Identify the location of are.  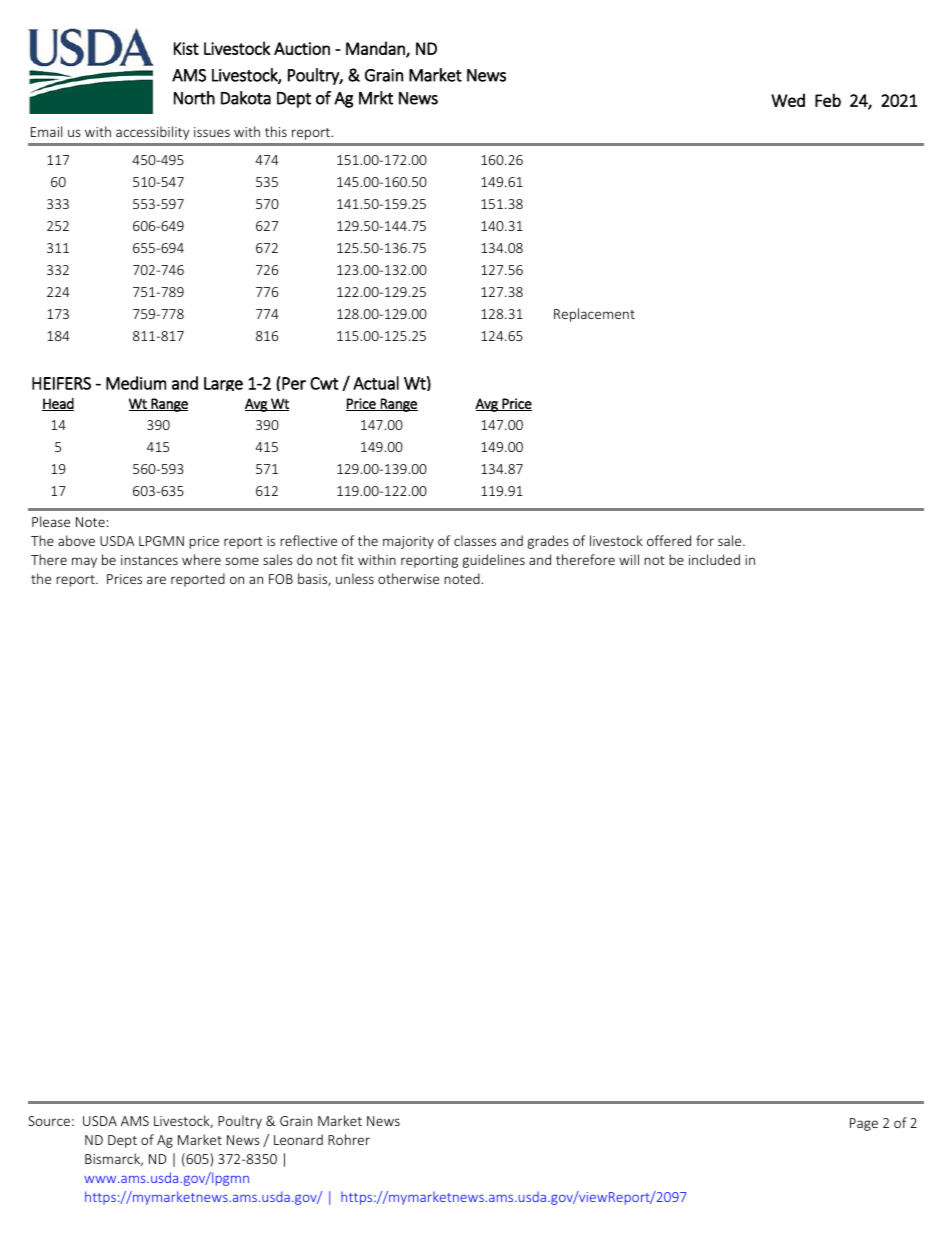
(156, 580).
